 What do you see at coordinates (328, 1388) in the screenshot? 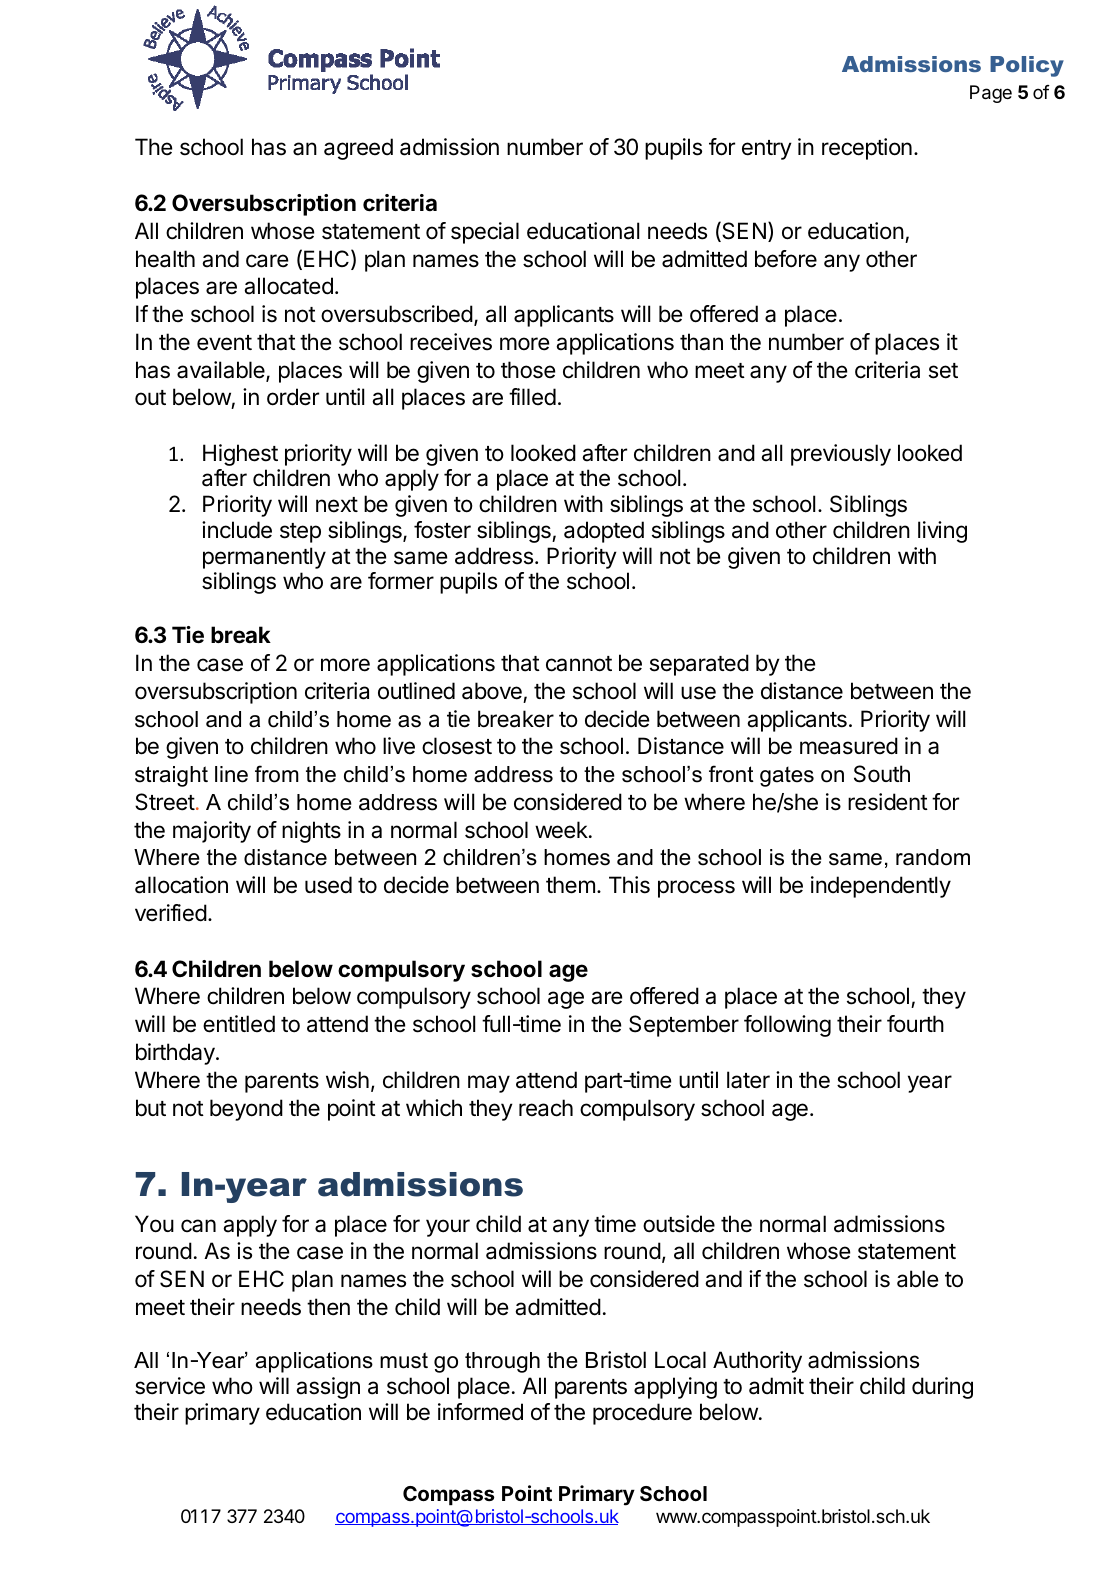
I see `assign` at bounding box center [328, 1388].
